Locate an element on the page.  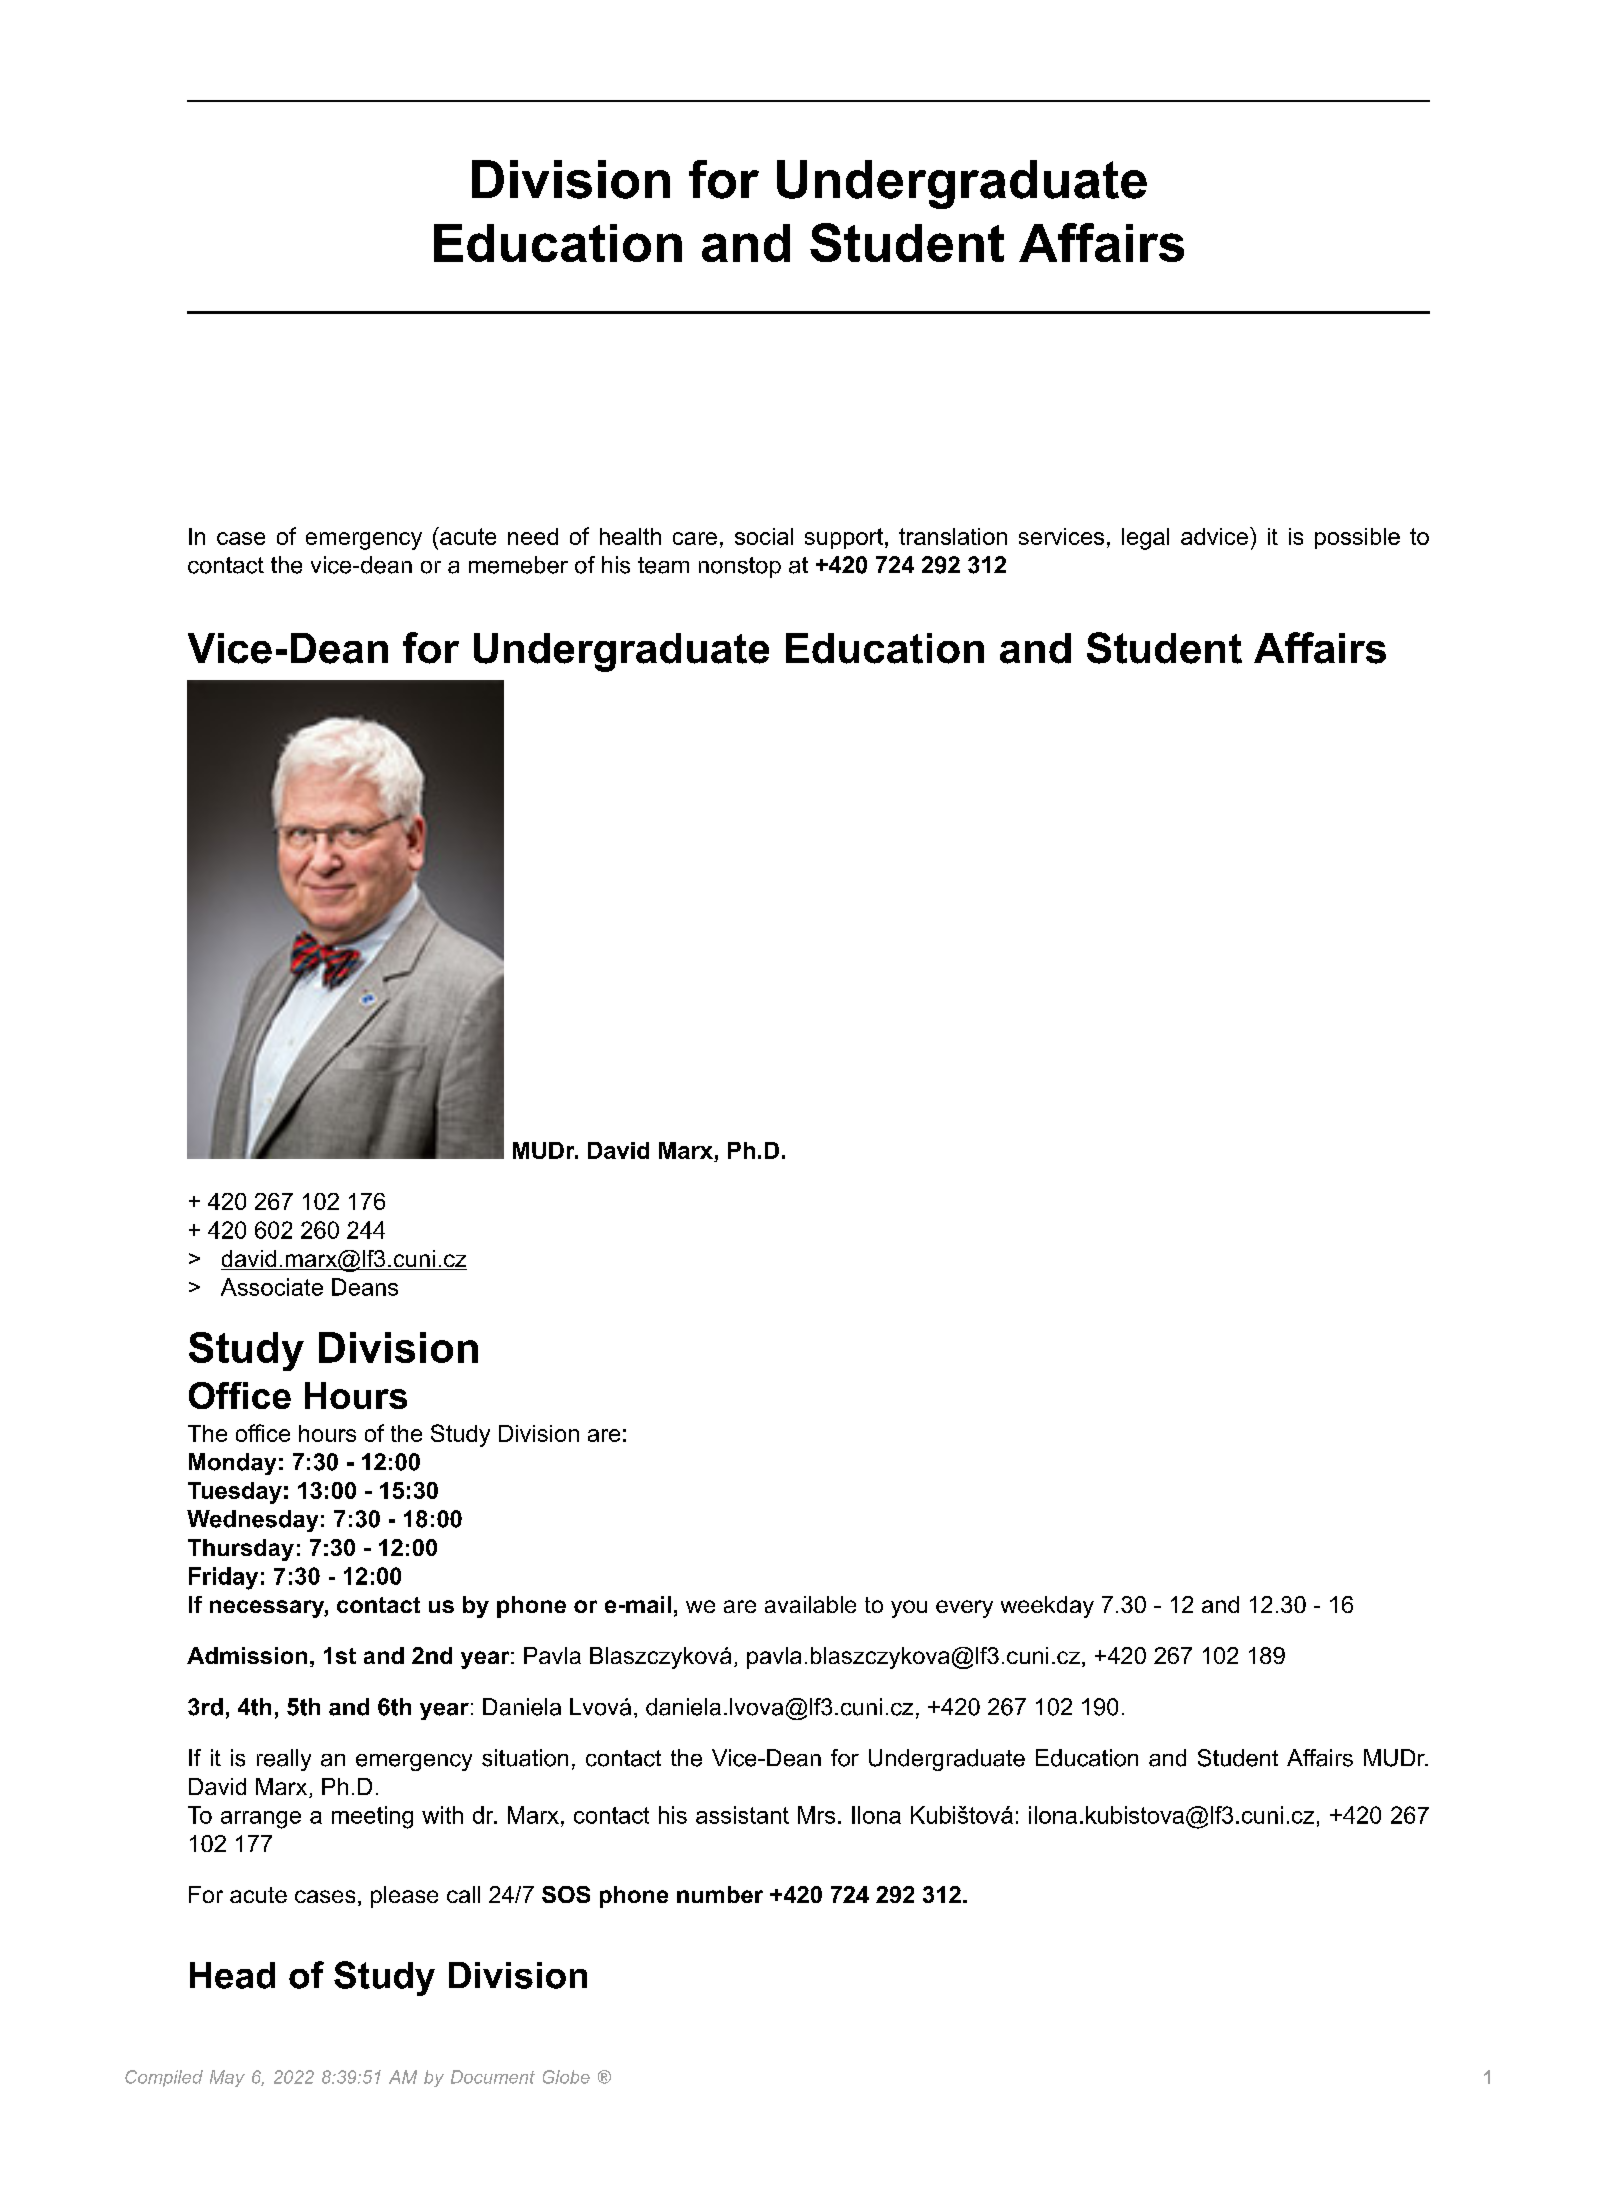
memeber is located at coordinates (518, 565).
